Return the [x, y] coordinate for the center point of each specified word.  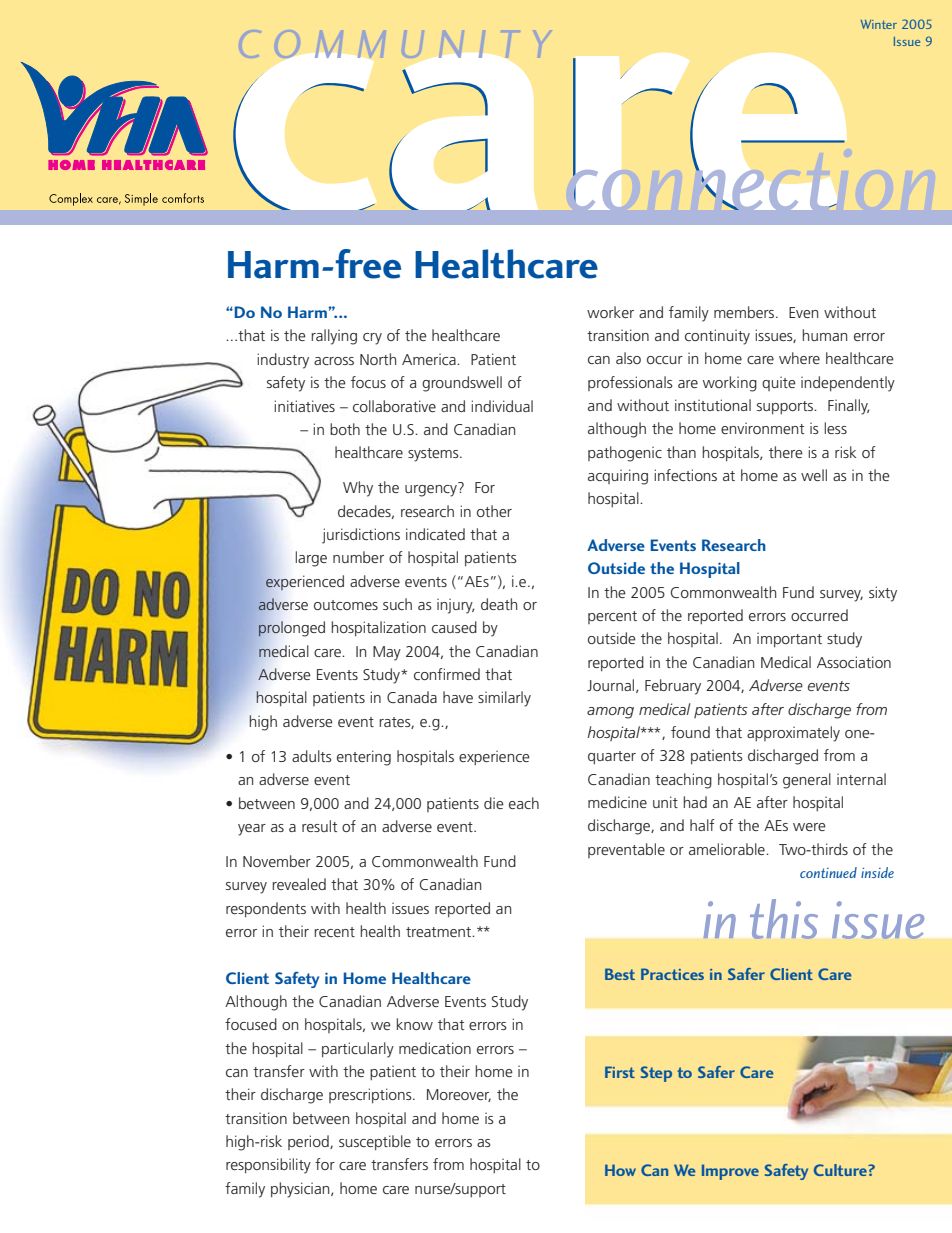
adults [312, 756]
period [309, 1142]
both [345, 429]
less [835, 428]
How [620, 1170]
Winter [879, 24]
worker [610, 312]
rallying [334, 337]
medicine [617, 802]
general [807, 781]
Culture [841, 1170]
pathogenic [625, 454]
